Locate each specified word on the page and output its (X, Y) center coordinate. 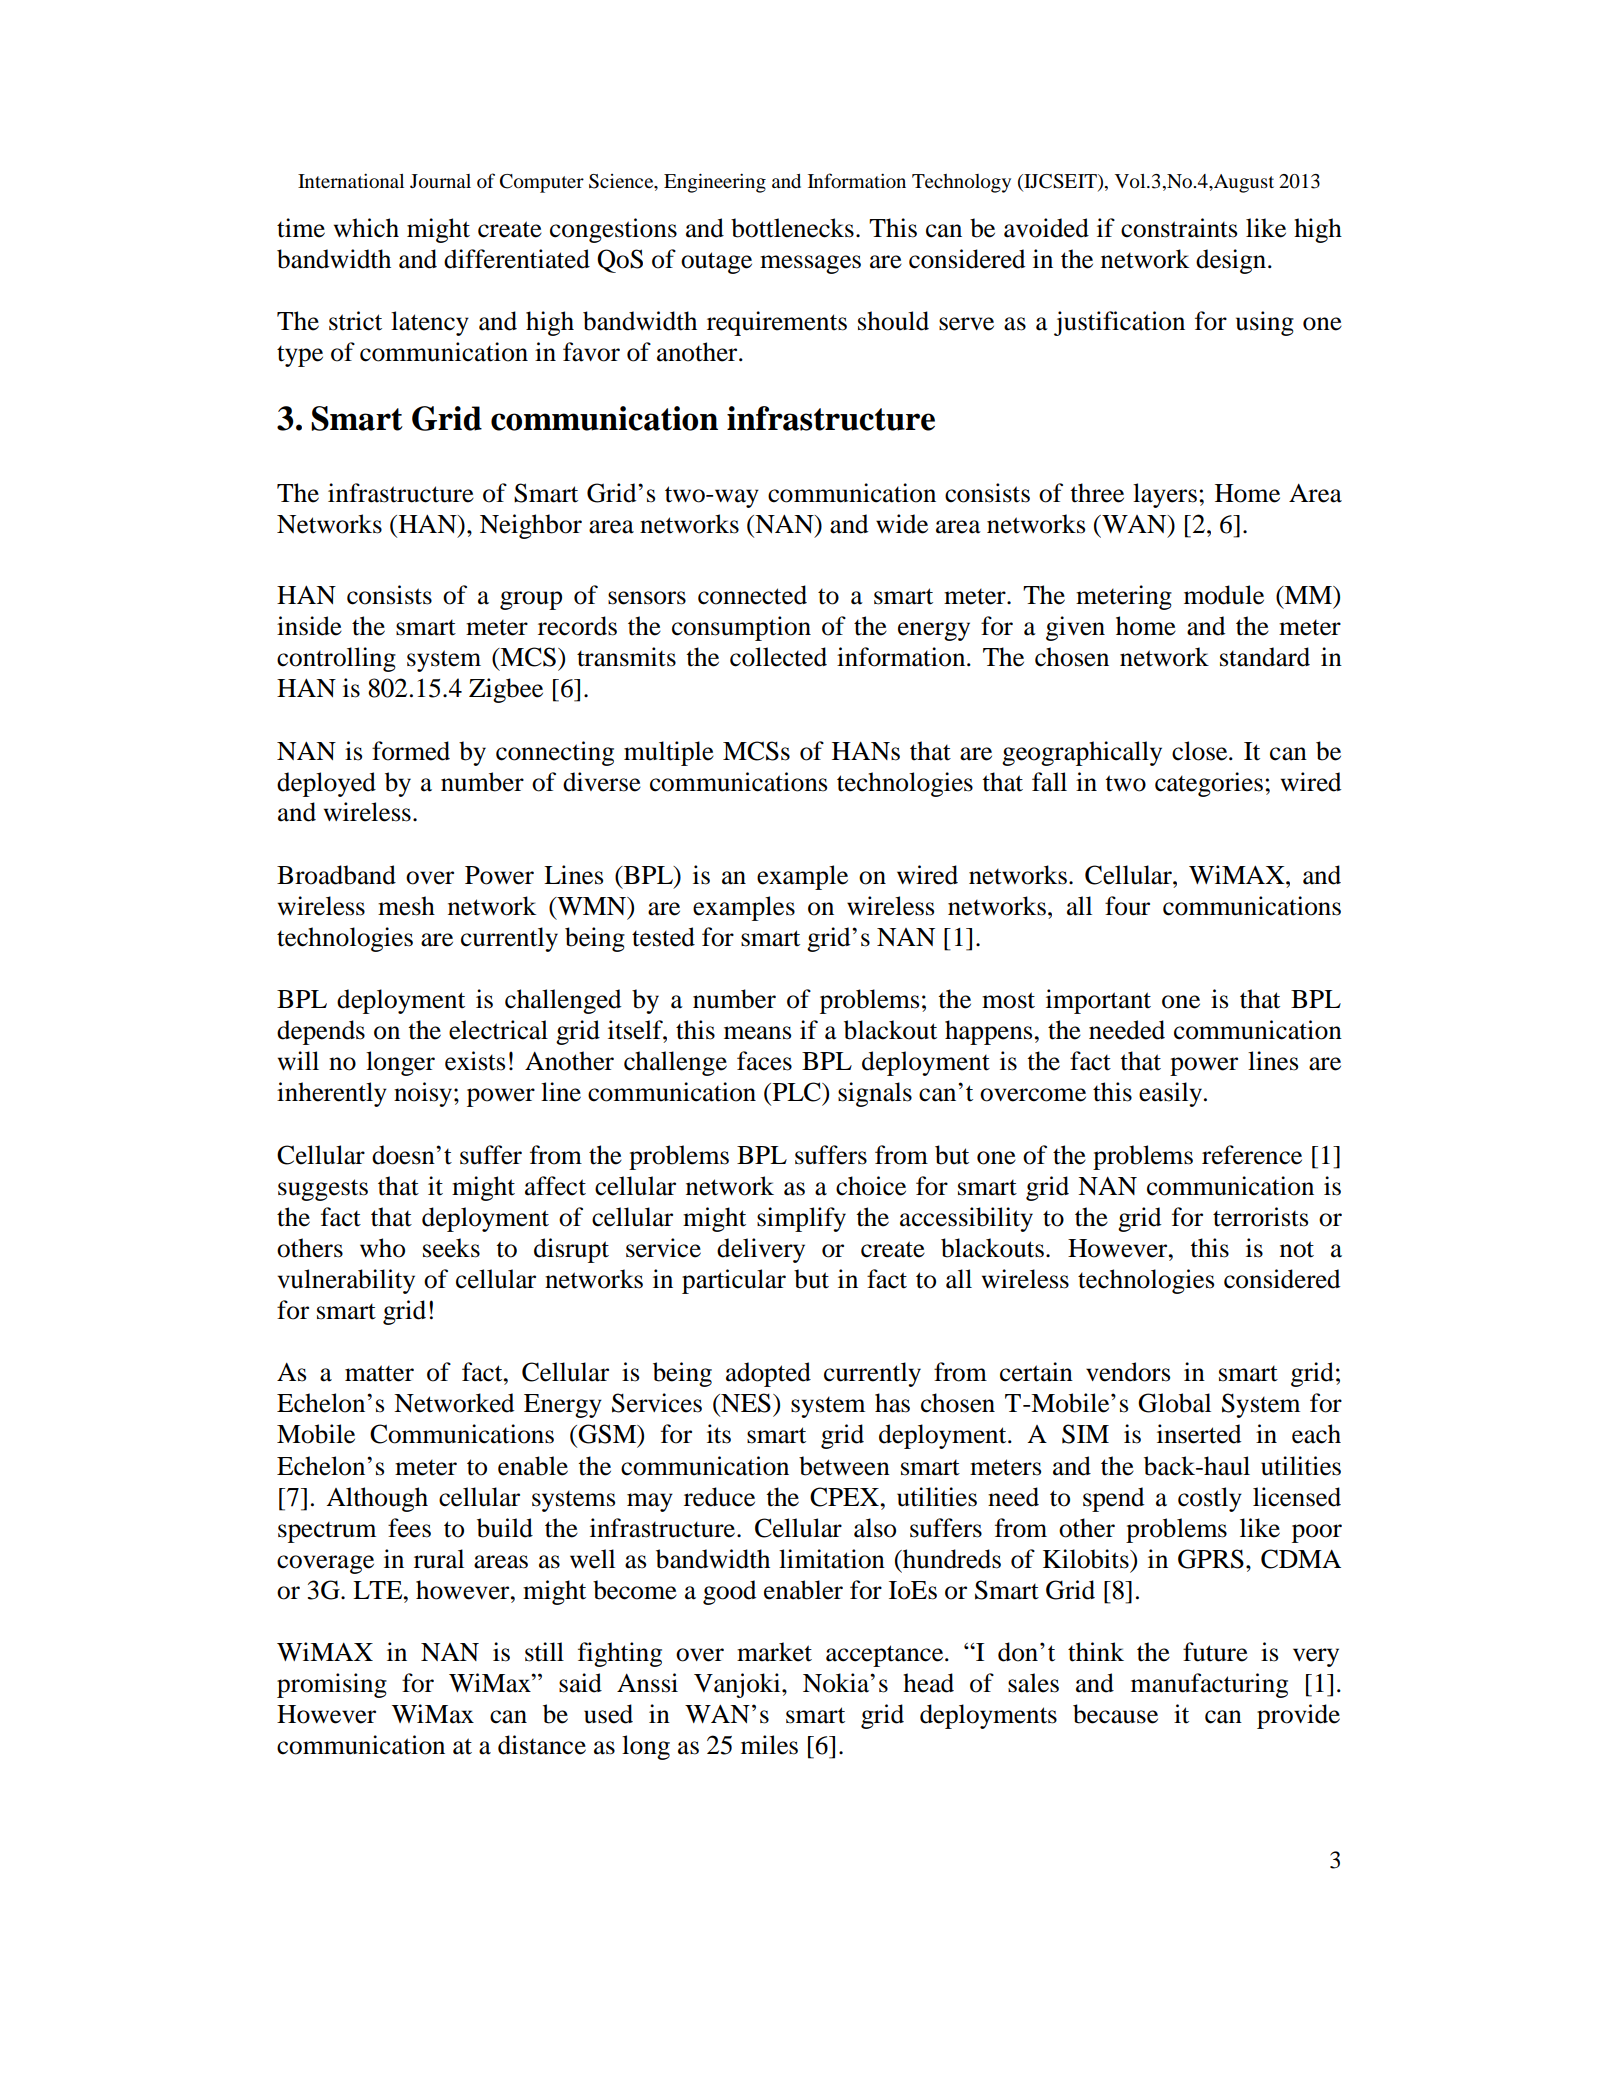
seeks (451, 1248)
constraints (1179, 228)
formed (411, 751)
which (366, 228)
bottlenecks (792, 228)
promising (332, 1685)
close (1201, 751)
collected (778, 657)
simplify (801, 1219)
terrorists (1260, 1217)
